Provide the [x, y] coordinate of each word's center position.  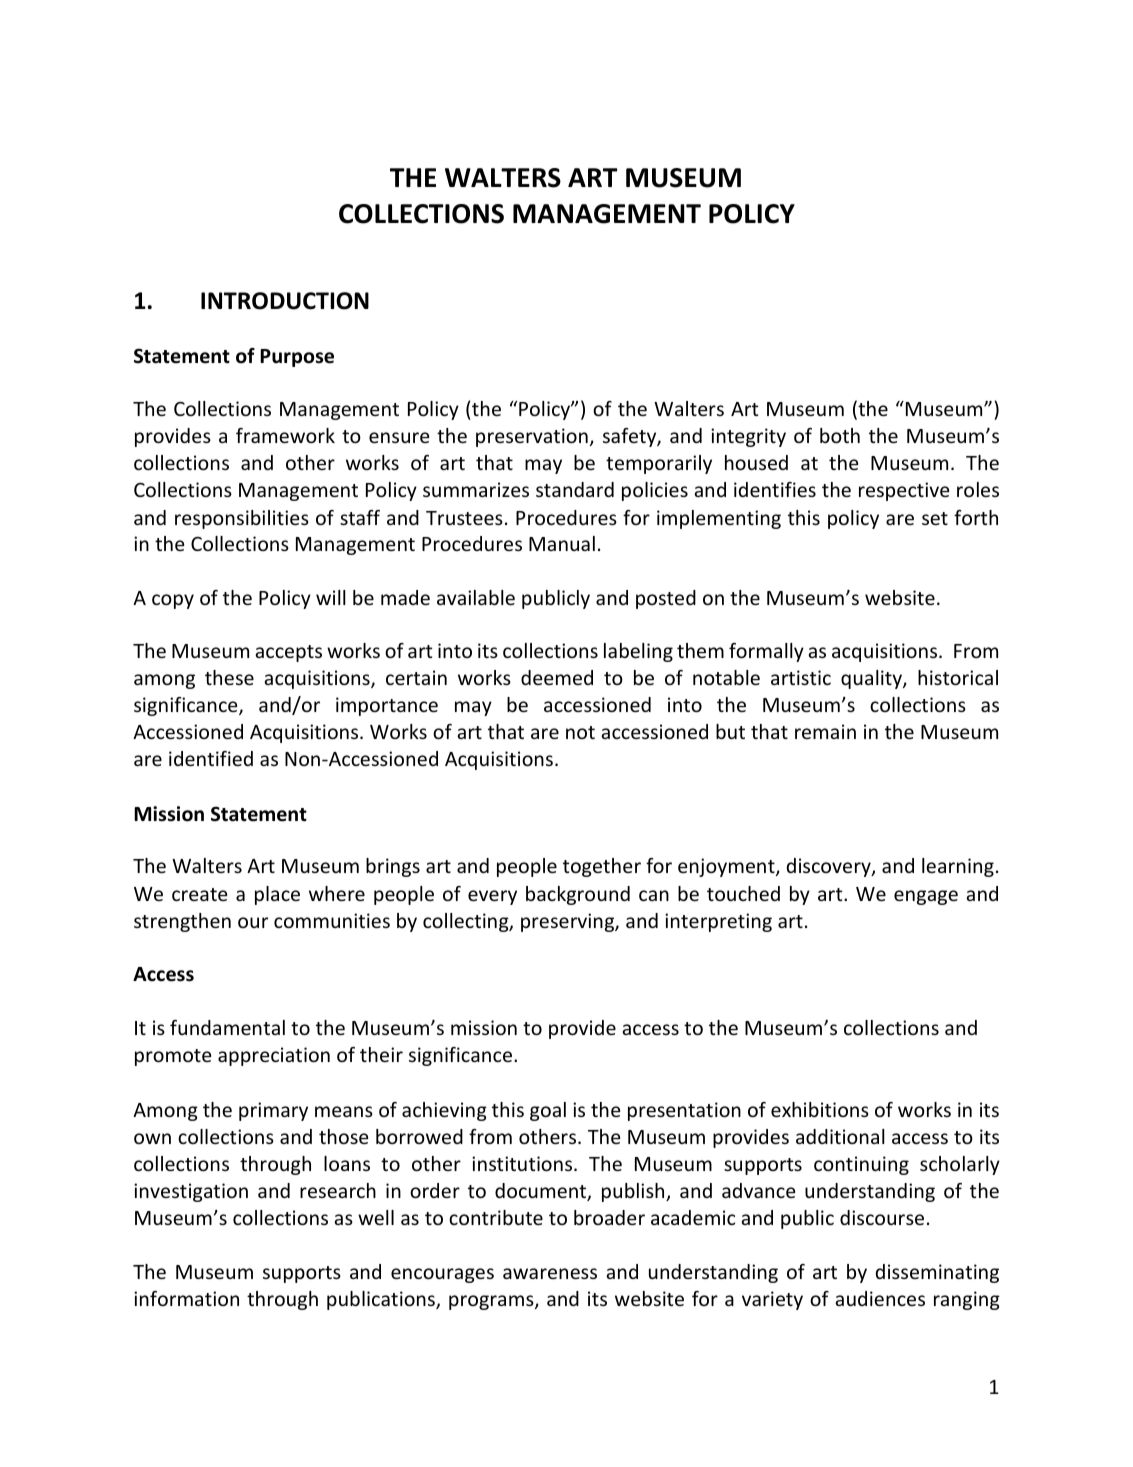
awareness [550, 1273]
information [186, 1298]
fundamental [227, 1027]
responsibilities [242, 519]
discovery [830, 867]
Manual [562, 543]
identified [211, 758]
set [935, 518]
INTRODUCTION [285, 301]
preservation [532, 437]
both [840, 435]
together [602, 867]
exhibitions [820, 1109]
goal [548, 1111]
